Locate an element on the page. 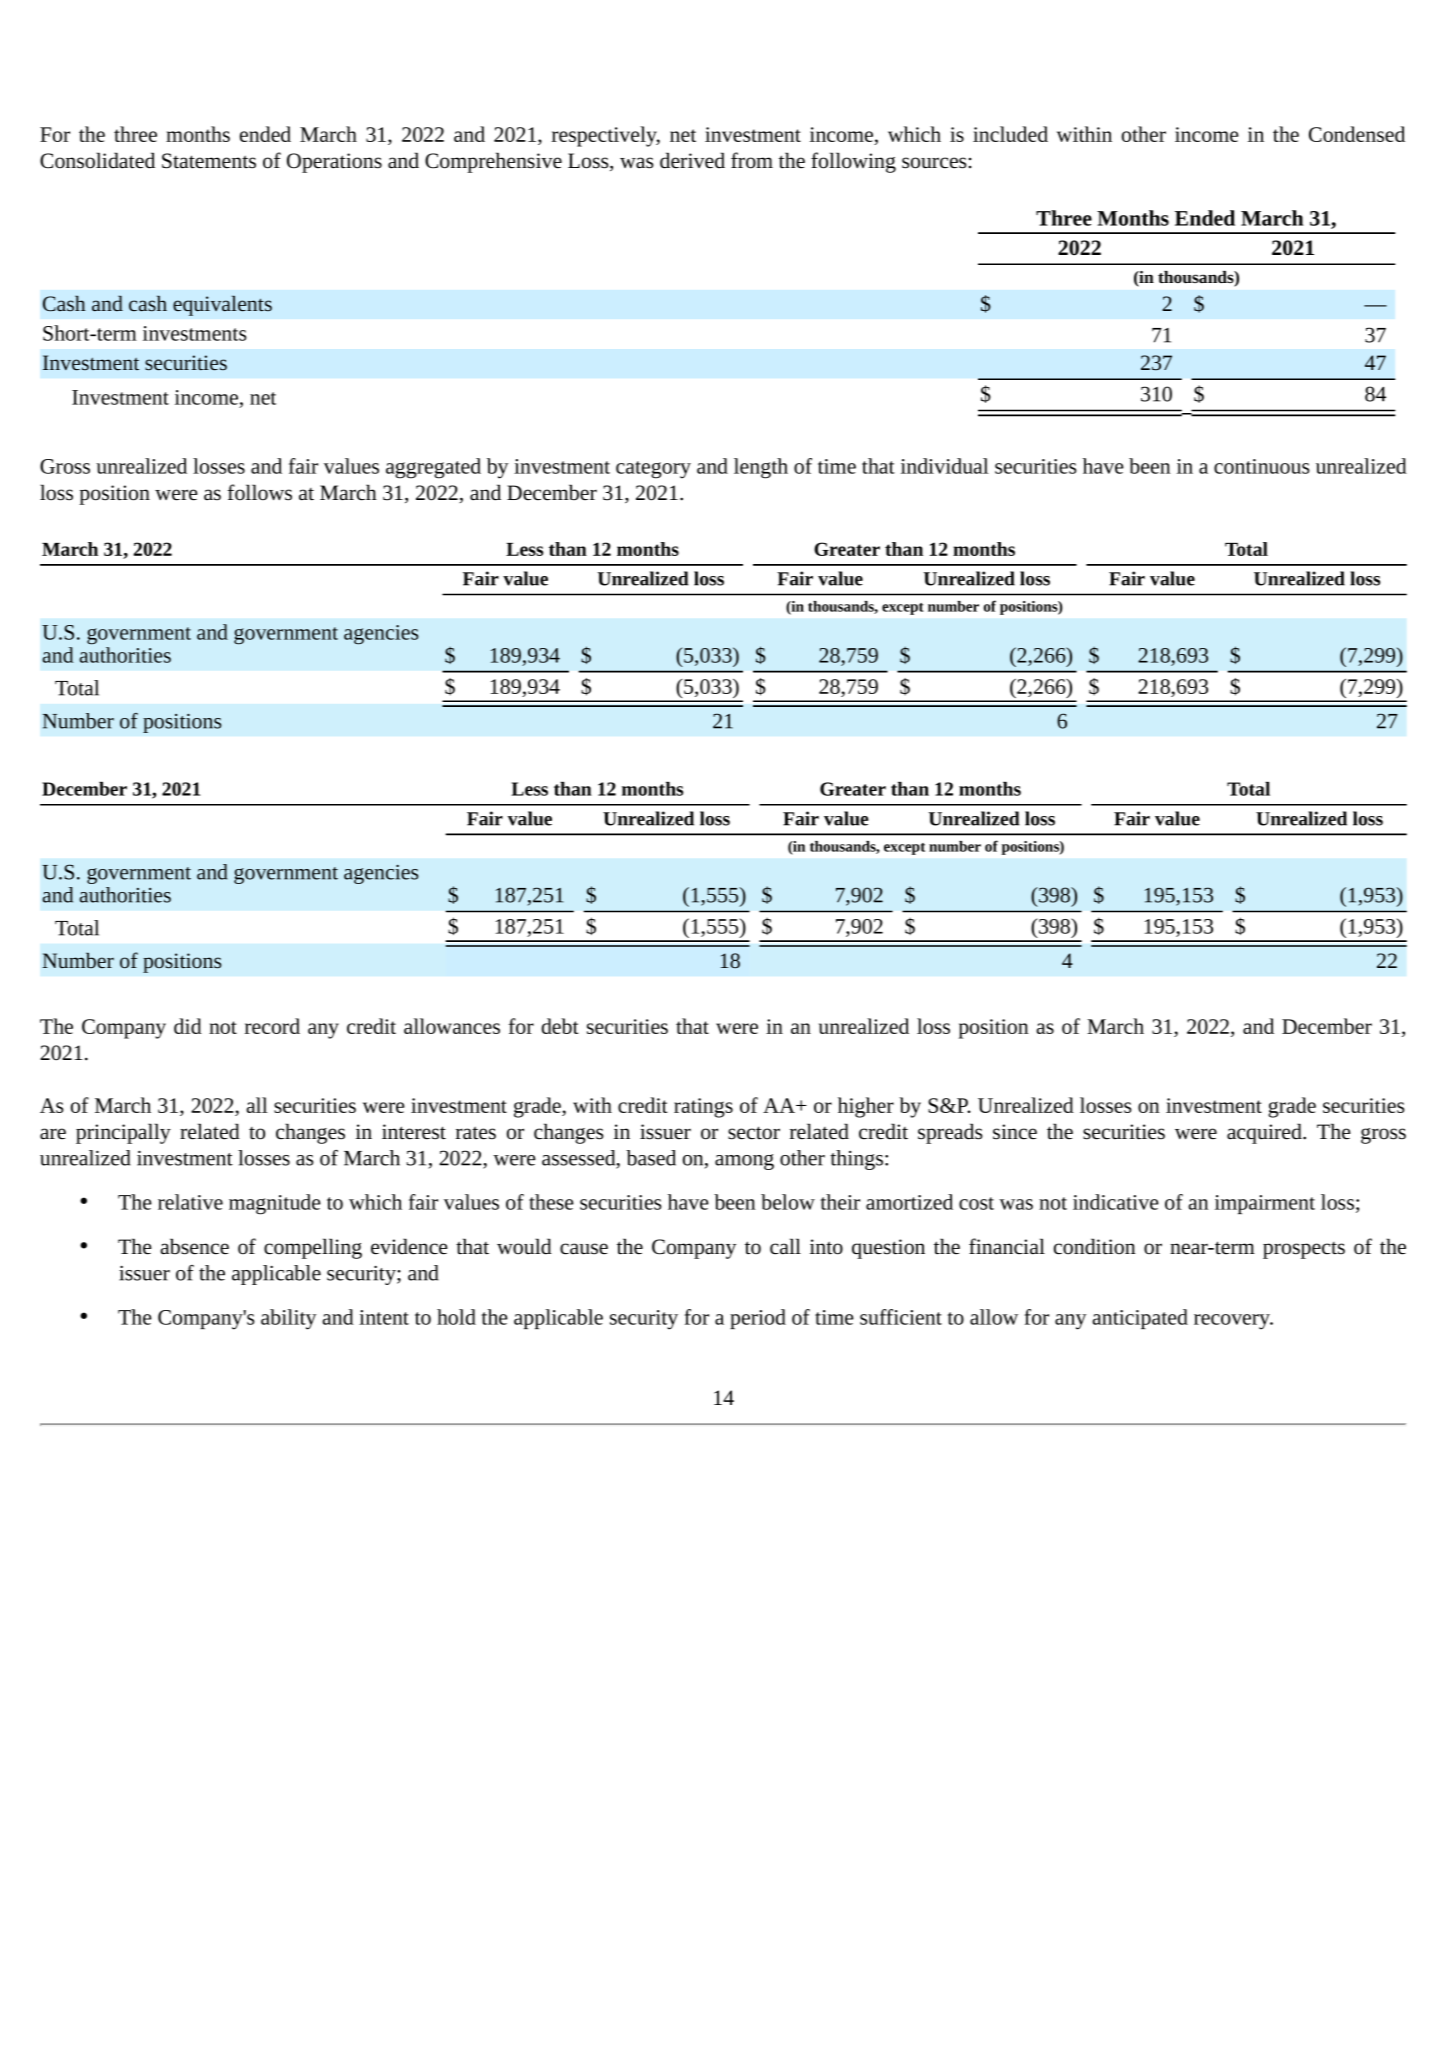 The height and width of the document is (2049, 1448). did is located at coordinates (188, 1026).
